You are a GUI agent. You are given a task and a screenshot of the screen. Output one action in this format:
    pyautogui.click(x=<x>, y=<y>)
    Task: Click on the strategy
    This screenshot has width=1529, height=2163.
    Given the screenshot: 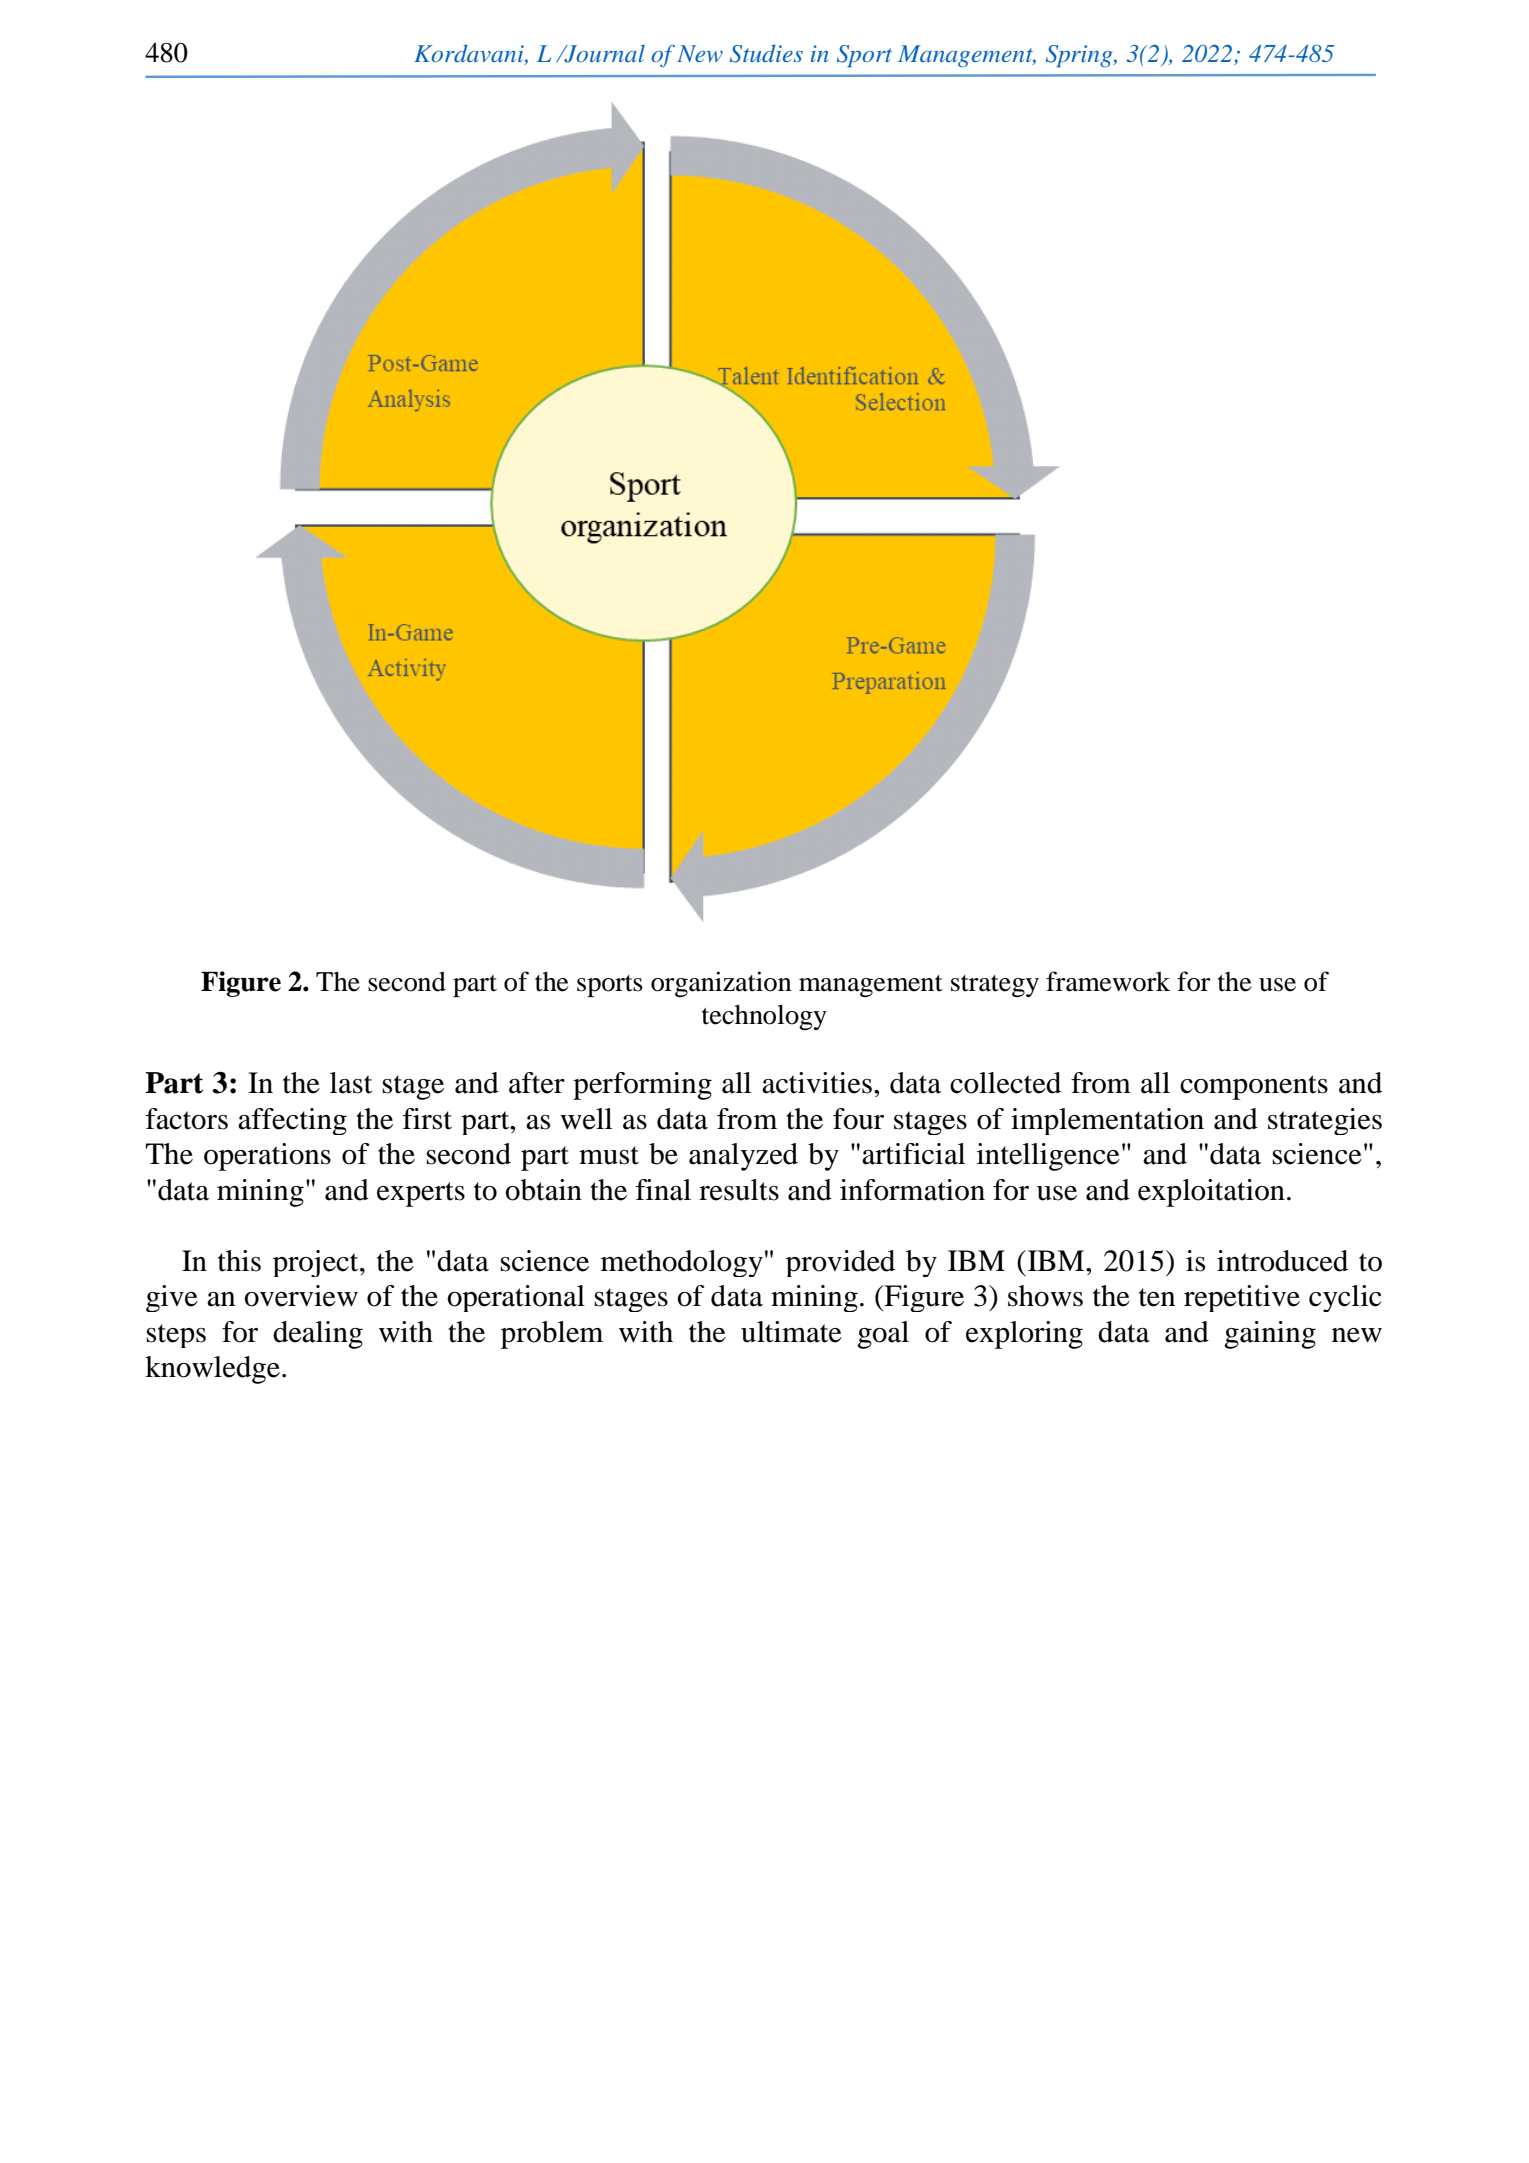 What is the action you would take?
    pyautogui.click(x=995, y=986)
